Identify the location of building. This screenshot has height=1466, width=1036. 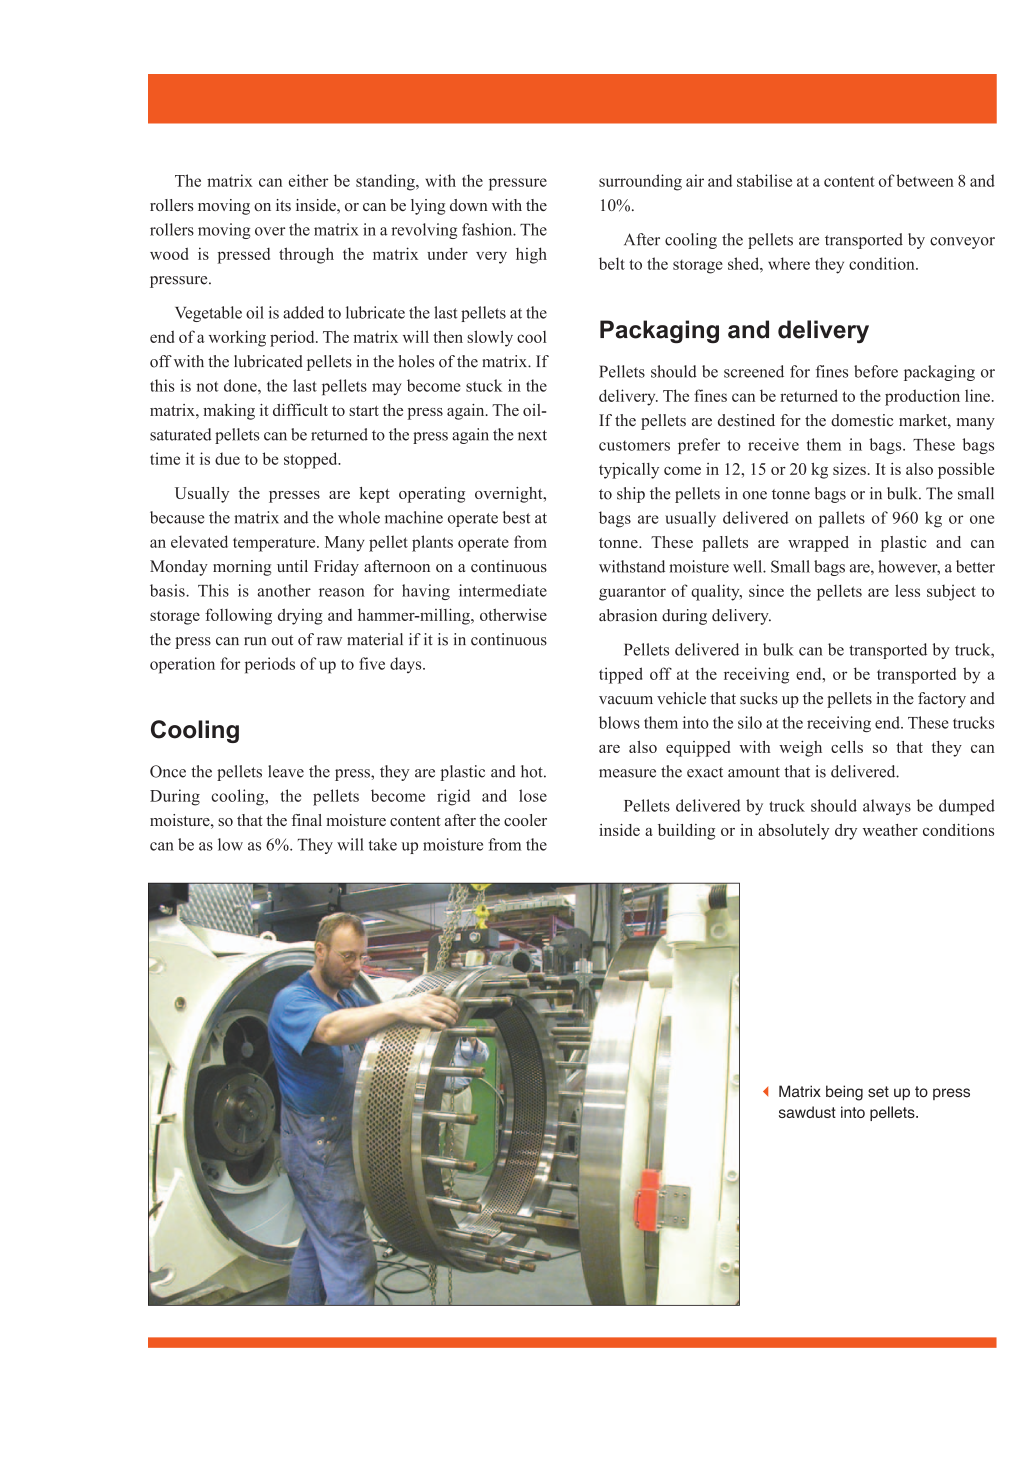
(686, 832).
